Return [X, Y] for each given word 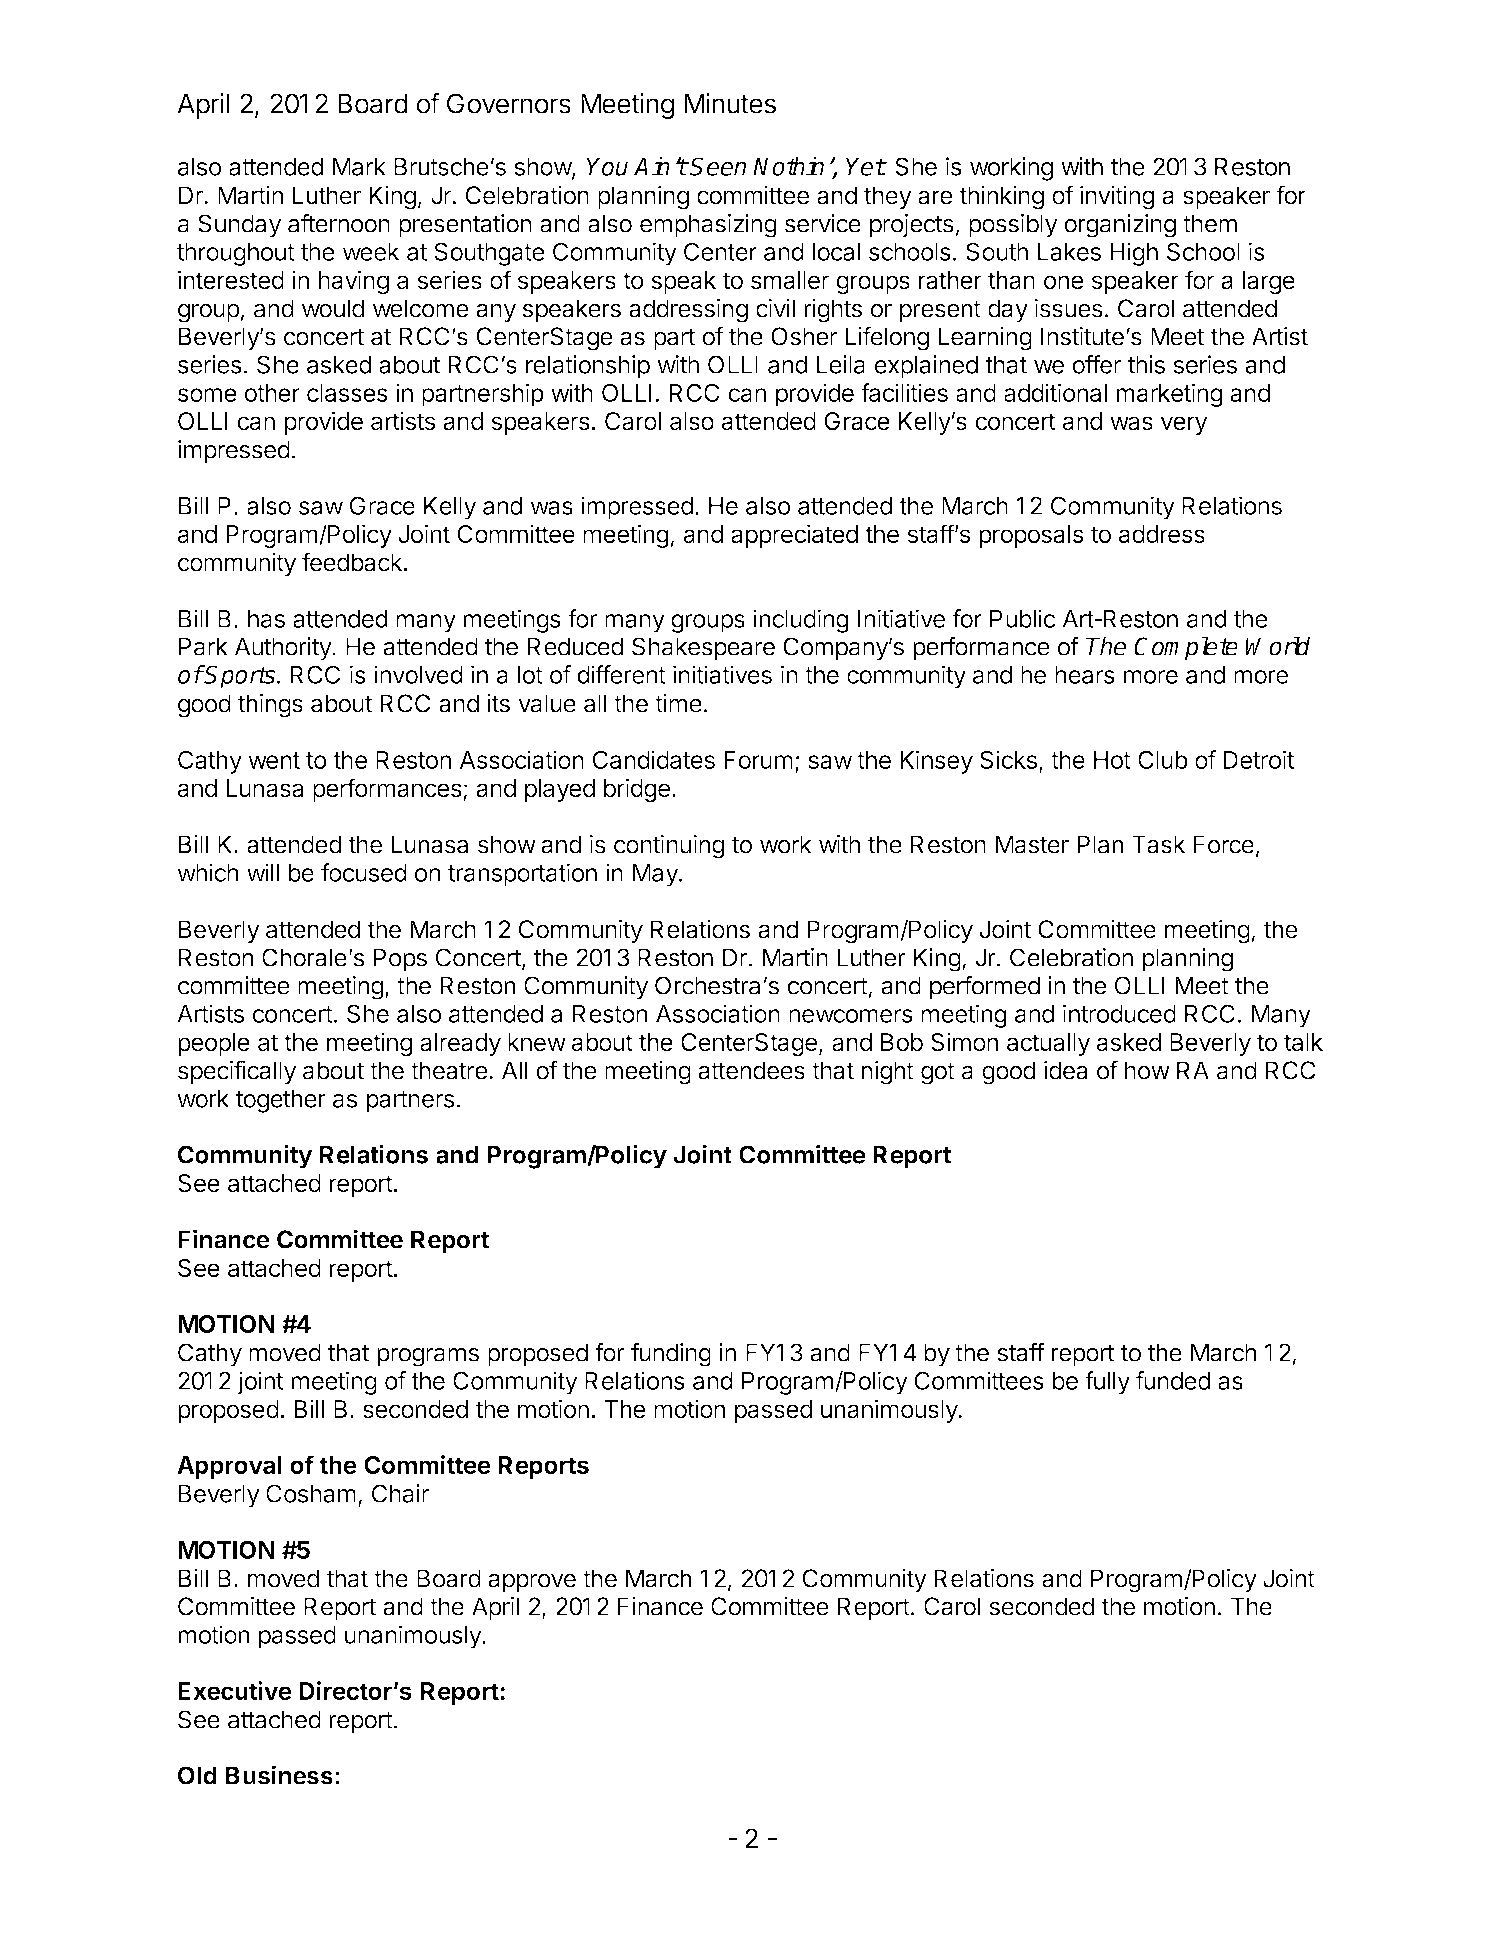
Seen [717, 166]
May [656, 875]
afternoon [339, 223]
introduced [1119, 1013]
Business [279, 1775]
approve [532, 1582]
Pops [400, 960]
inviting [1117, 198]
